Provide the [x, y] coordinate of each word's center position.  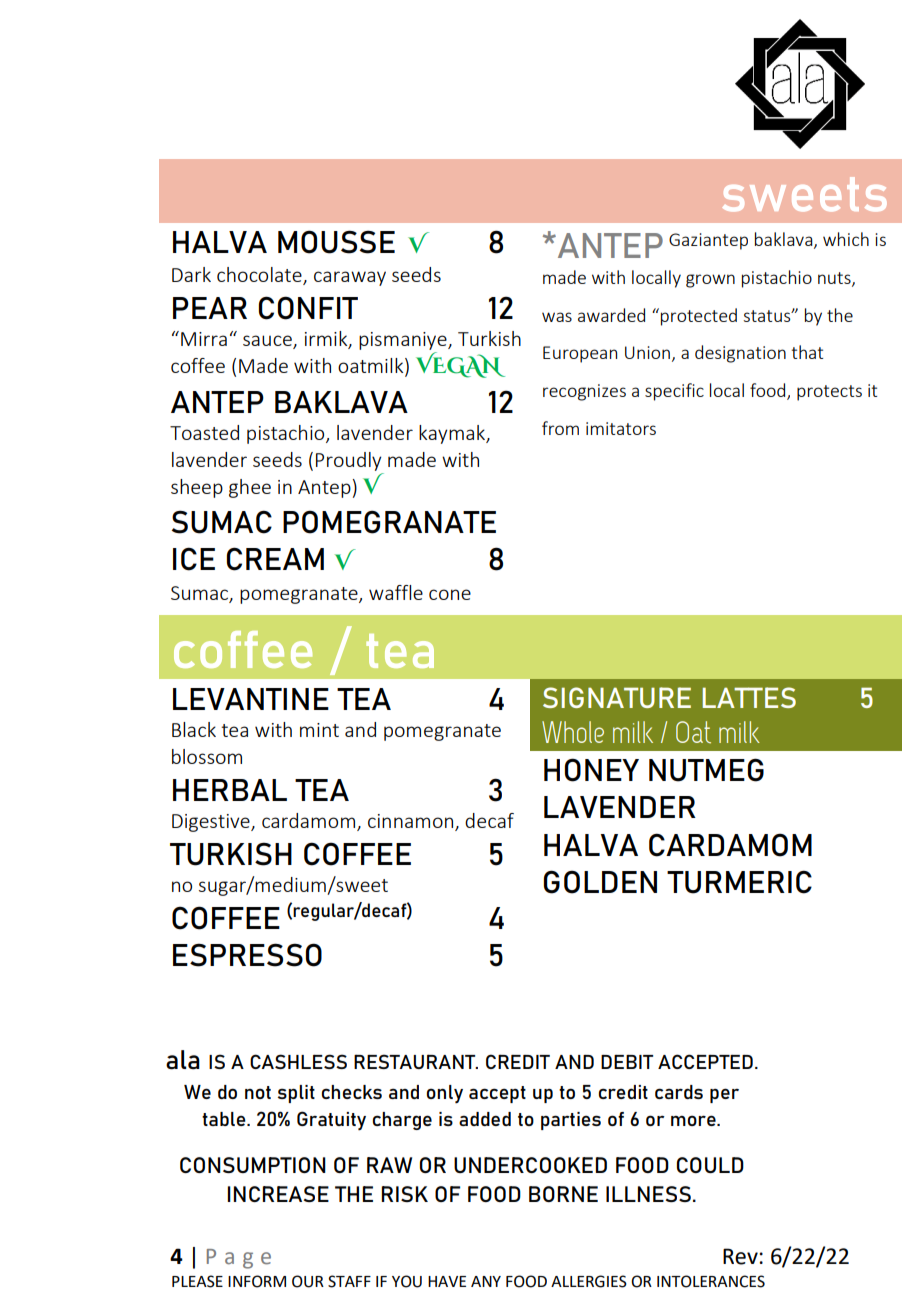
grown [710, 281]
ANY [486, 1281]
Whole [573, 732]
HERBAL [230, 790]
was [557, 317]
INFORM [257, 1281]
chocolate [260, 276]
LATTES [749, 697]
